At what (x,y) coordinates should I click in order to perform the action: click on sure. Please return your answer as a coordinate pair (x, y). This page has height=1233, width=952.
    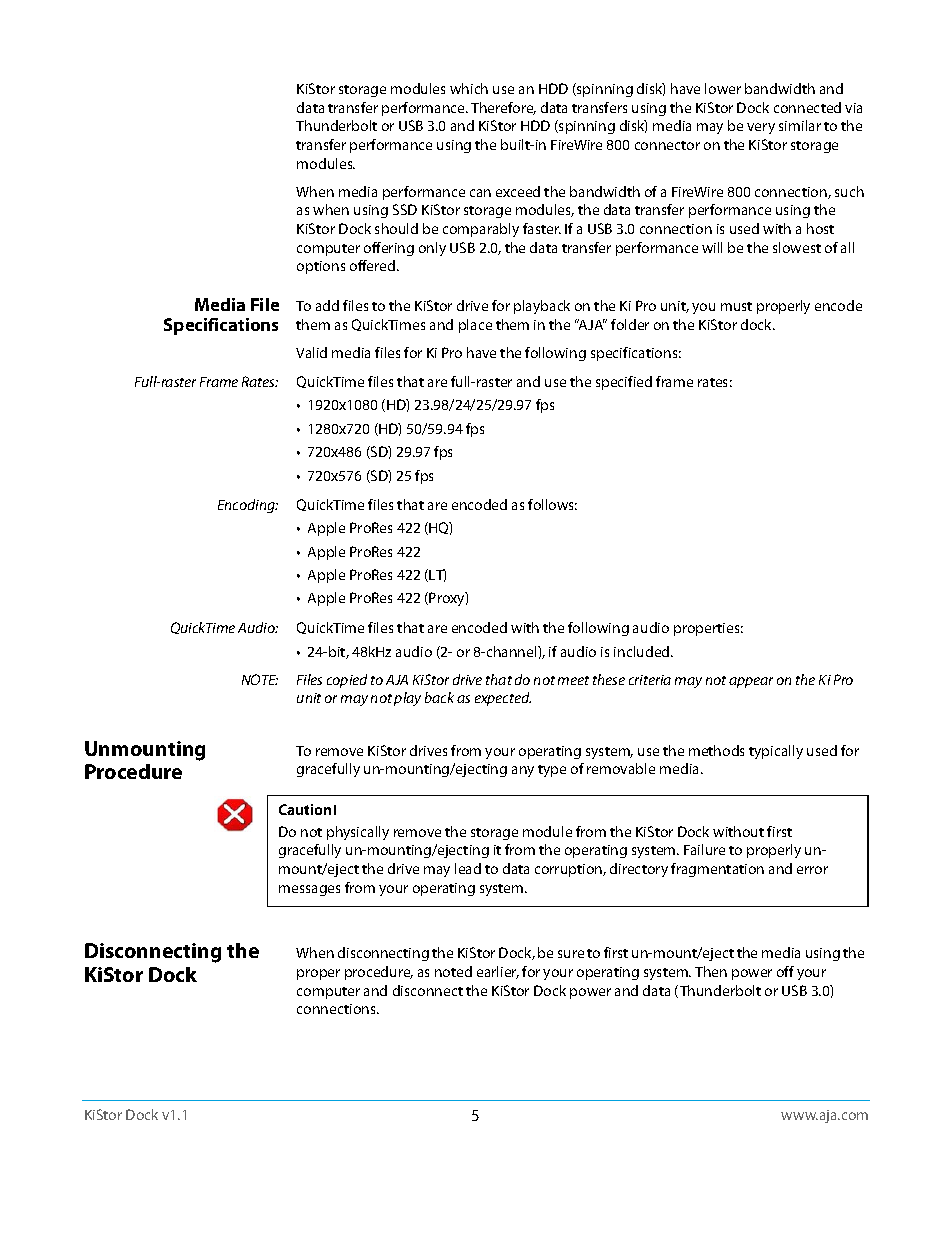
    Looking at the image, I should click on (571, 954).
